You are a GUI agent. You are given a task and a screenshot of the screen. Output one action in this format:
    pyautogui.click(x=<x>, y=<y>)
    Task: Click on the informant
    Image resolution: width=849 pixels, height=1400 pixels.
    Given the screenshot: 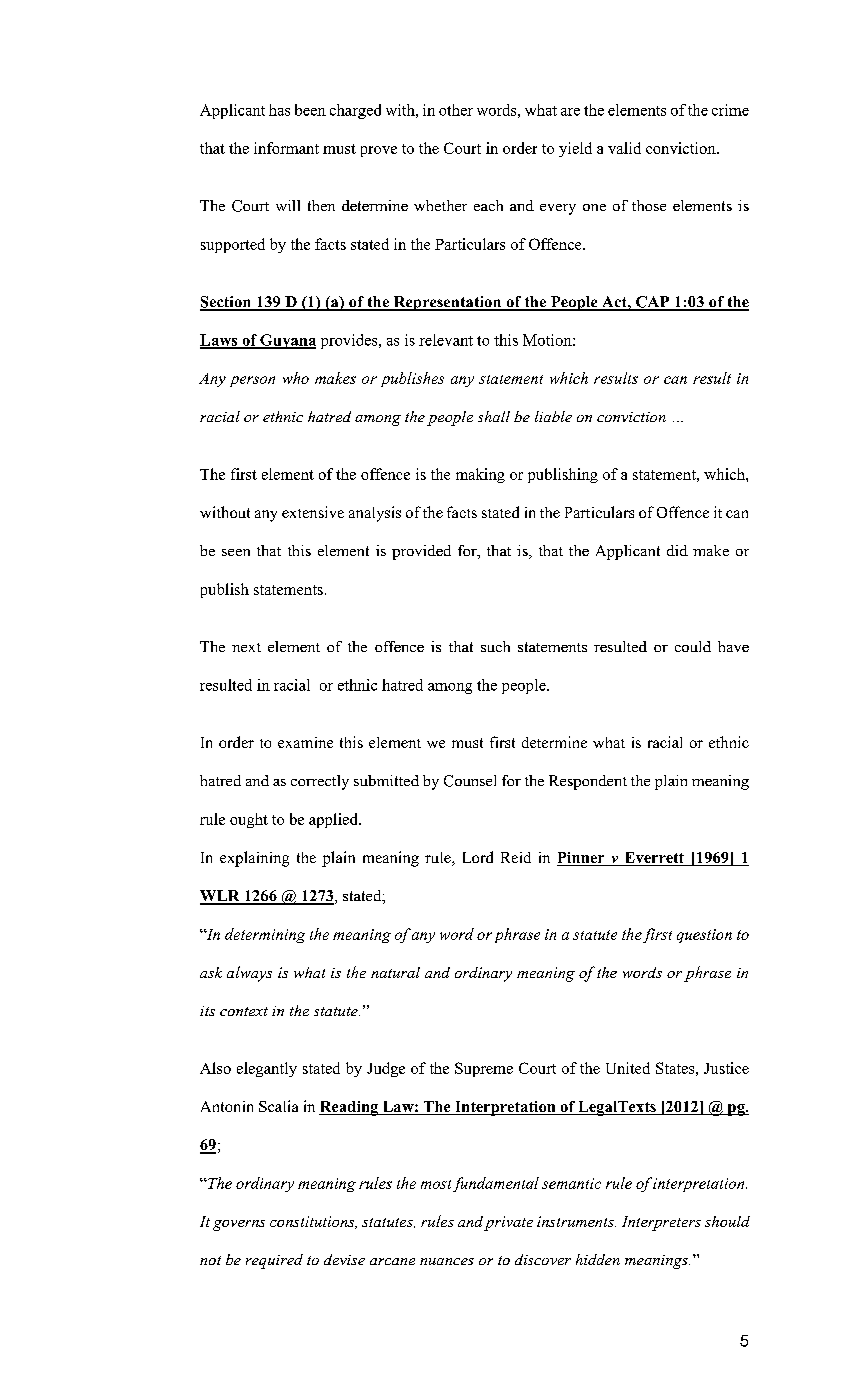 What is the action you would take?
    pyautogui.click(x=286, y=148)
